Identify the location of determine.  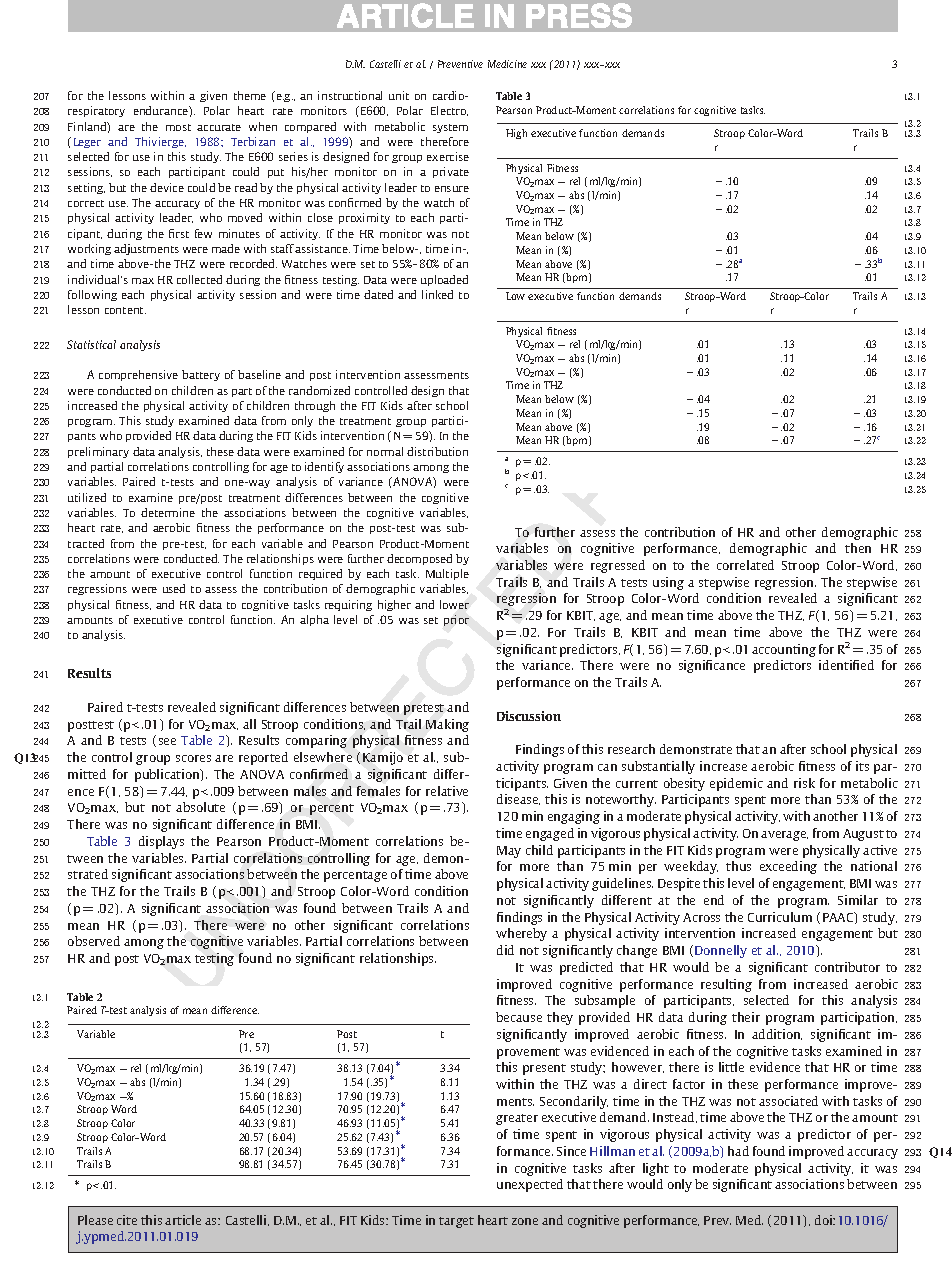
(168, 512).
